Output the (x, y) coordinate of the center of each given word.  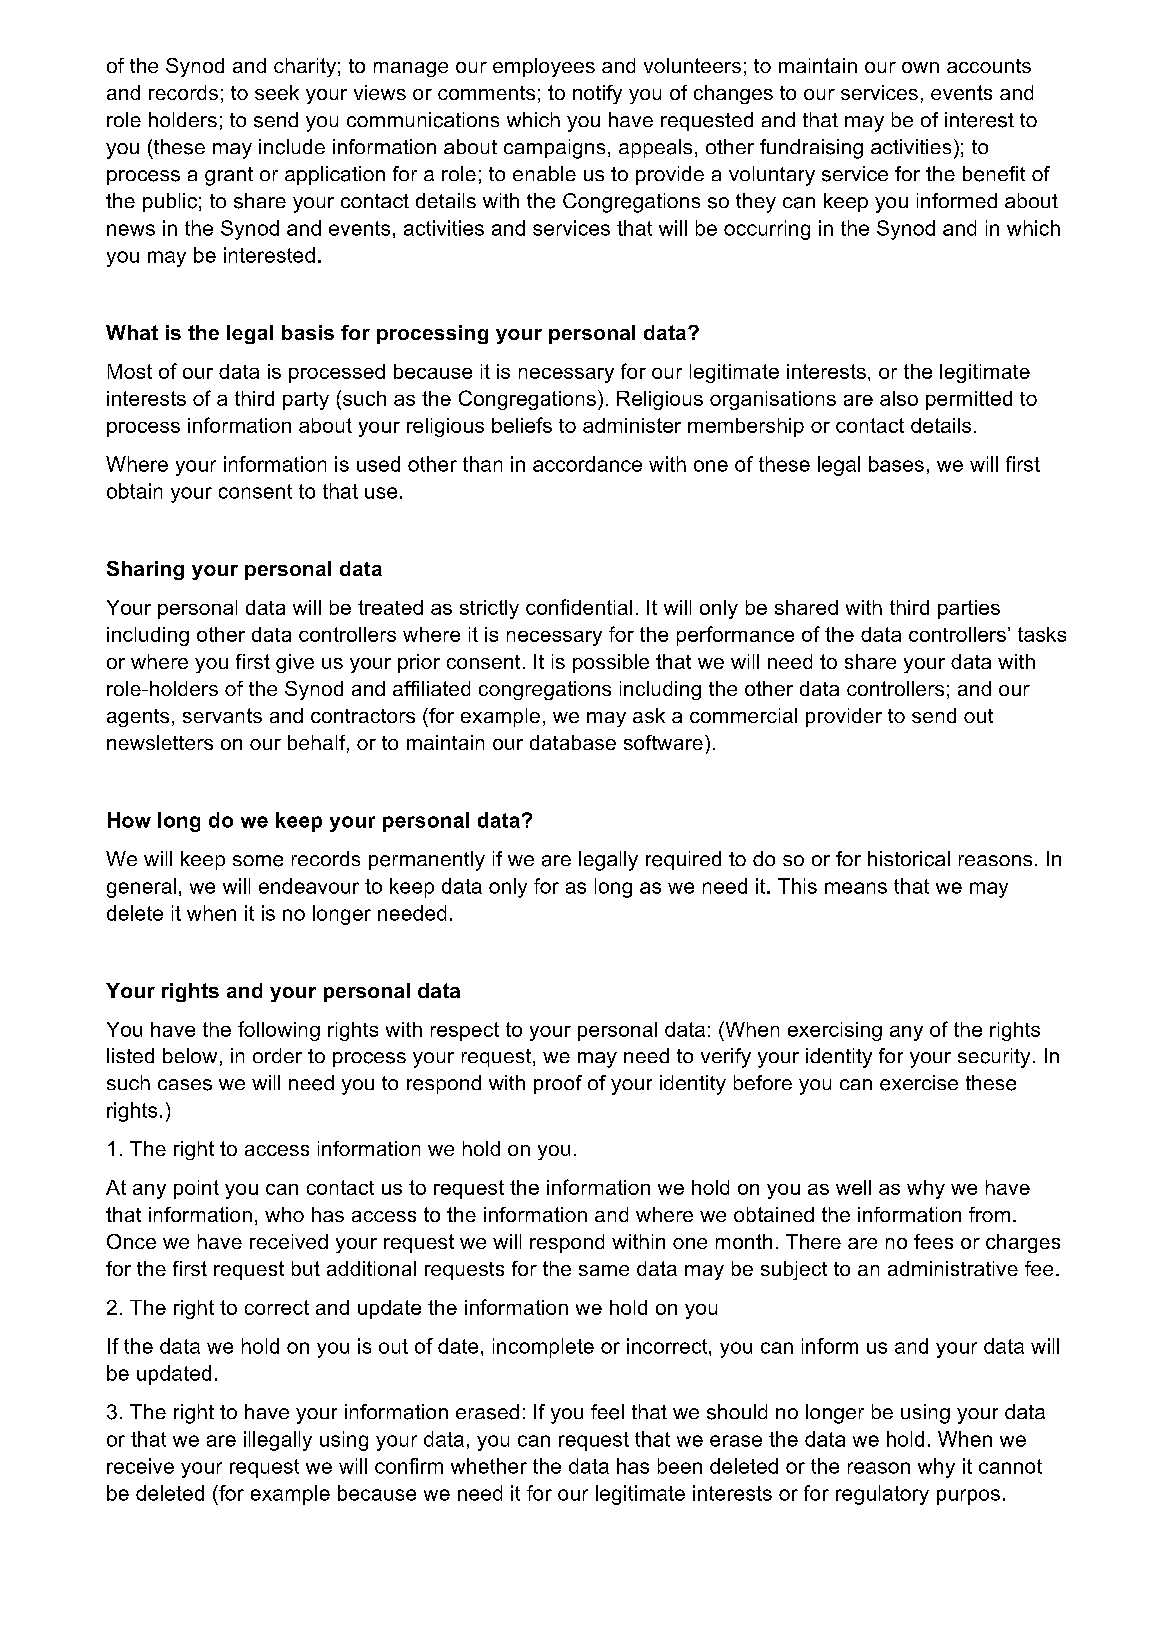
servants (222, 715)
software (663, 742)
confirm (409, 1466)
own (920, 67)
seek (277, 92)
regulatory (882, 1495)
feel (607, 1412)
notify (597, 94)
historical (909, 859)
